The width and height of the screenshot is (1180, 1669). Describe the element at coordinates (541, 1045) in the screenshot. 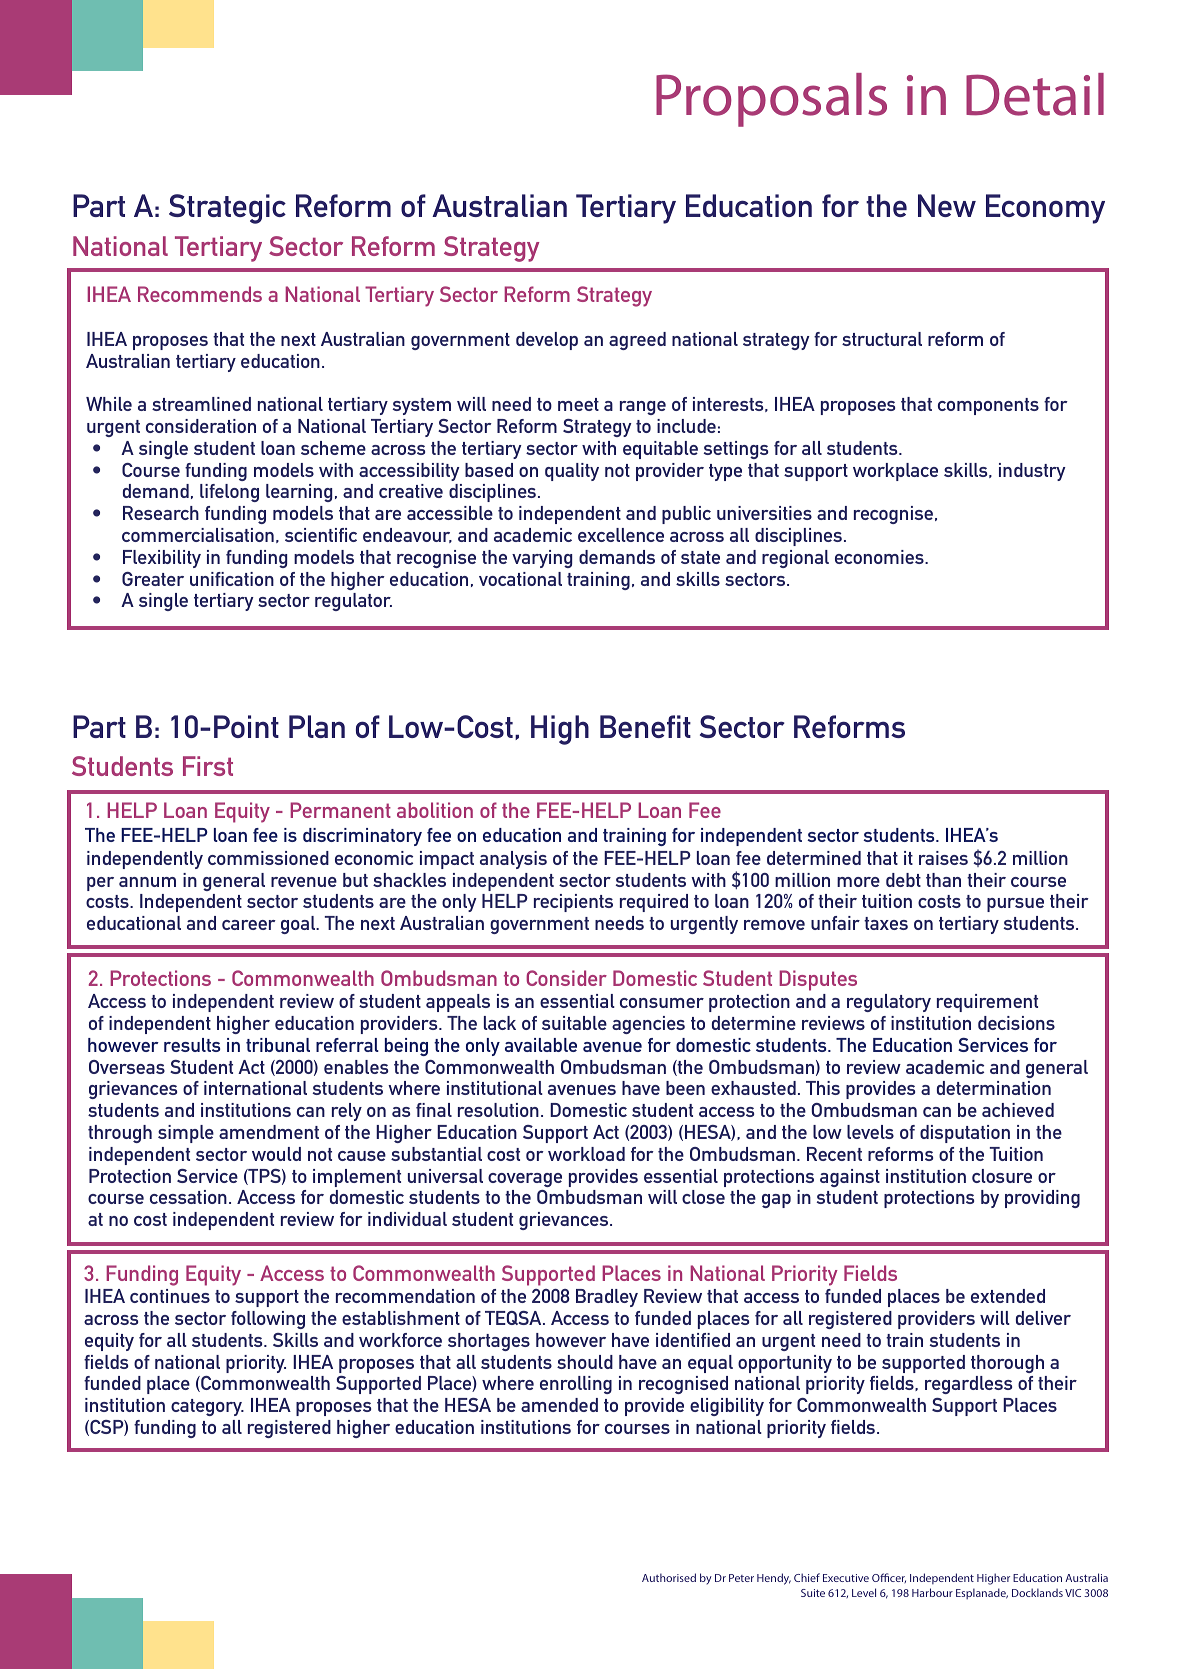

I see `available` at that location.
